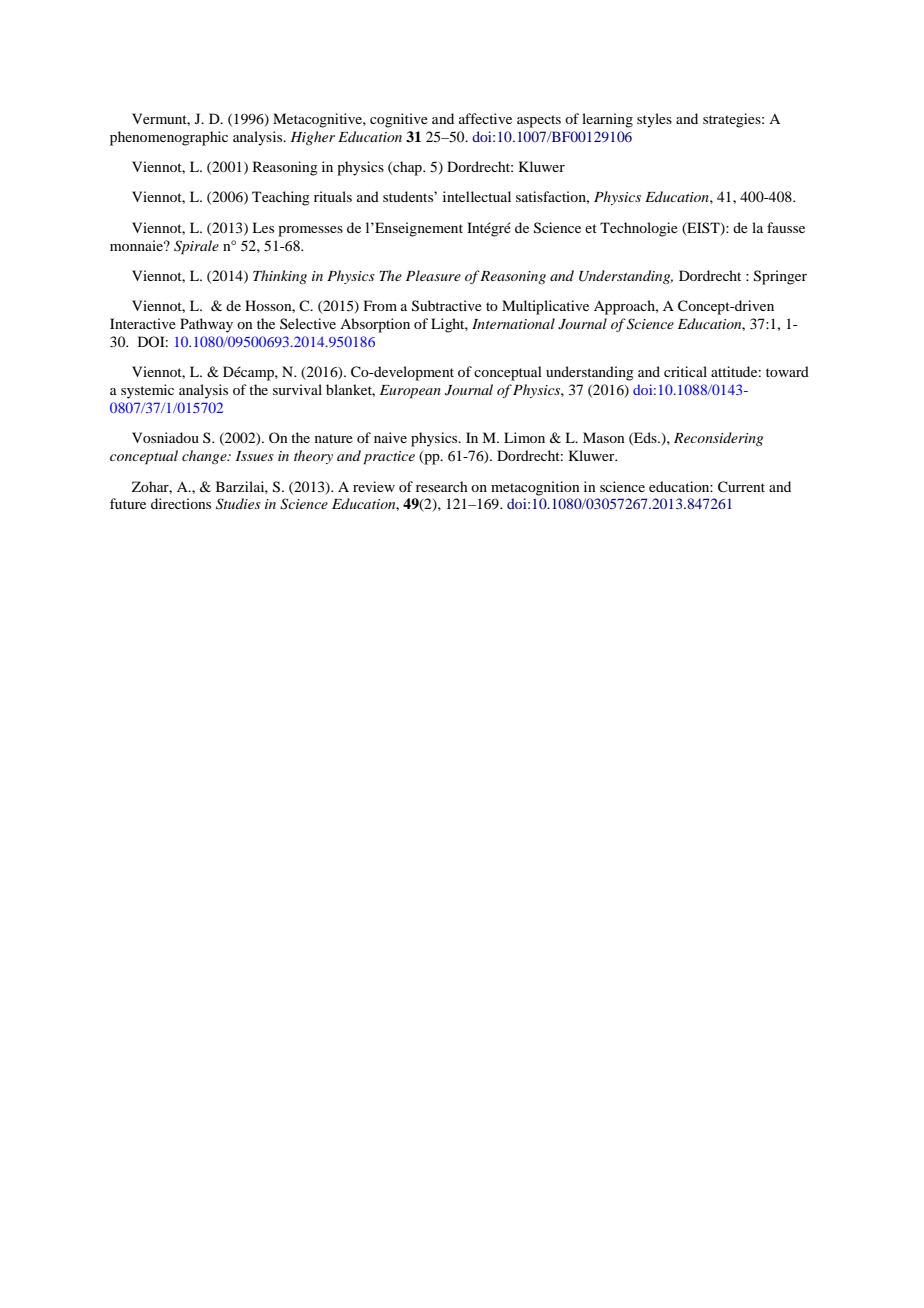 The image size is (924, 1308). Describe the element at coordinates (206, 325) in the image. I see `Pathway` at that location.
